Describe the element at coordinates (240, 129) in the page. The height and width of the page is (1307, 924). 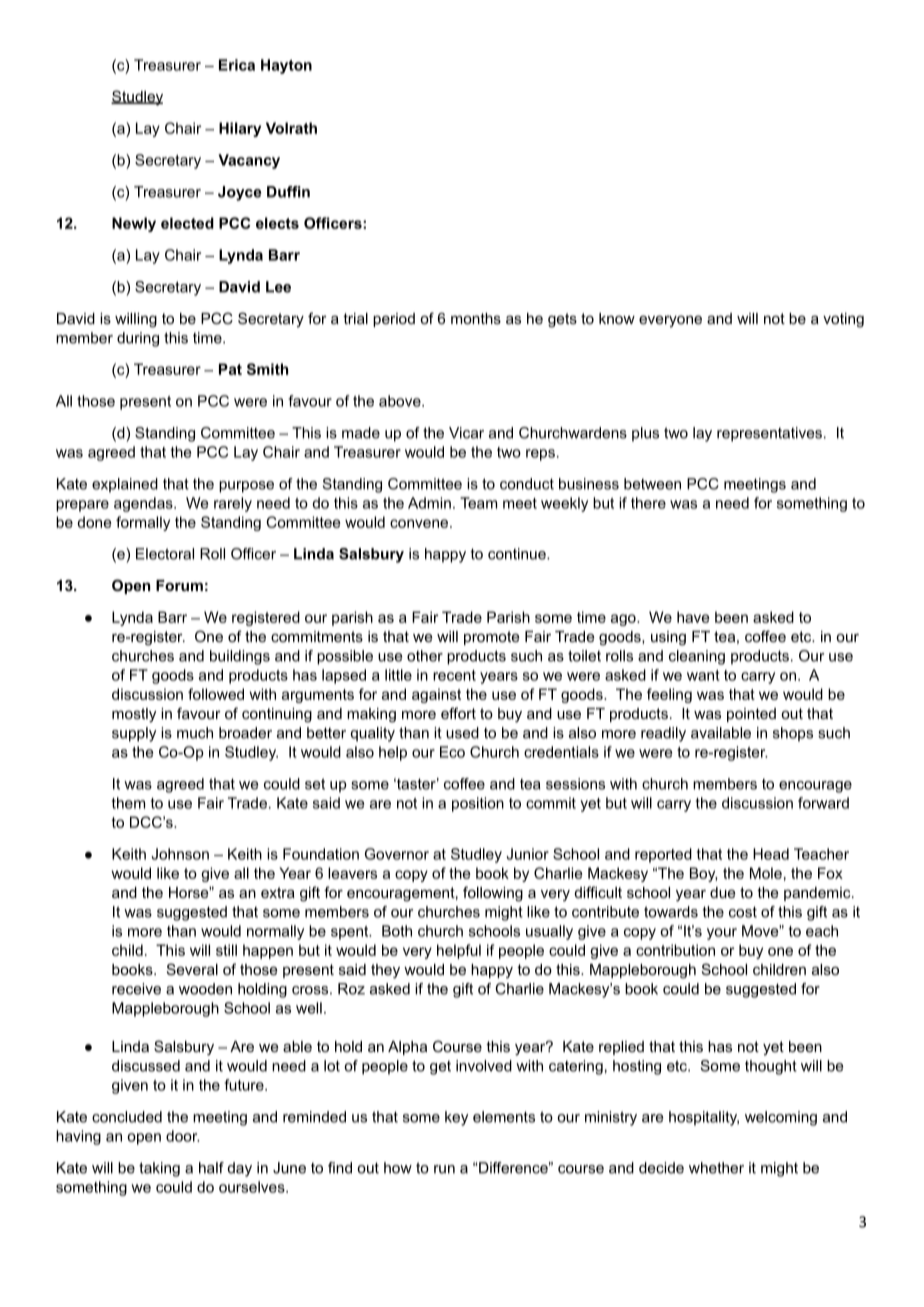
I see `Hilary` at that location.
